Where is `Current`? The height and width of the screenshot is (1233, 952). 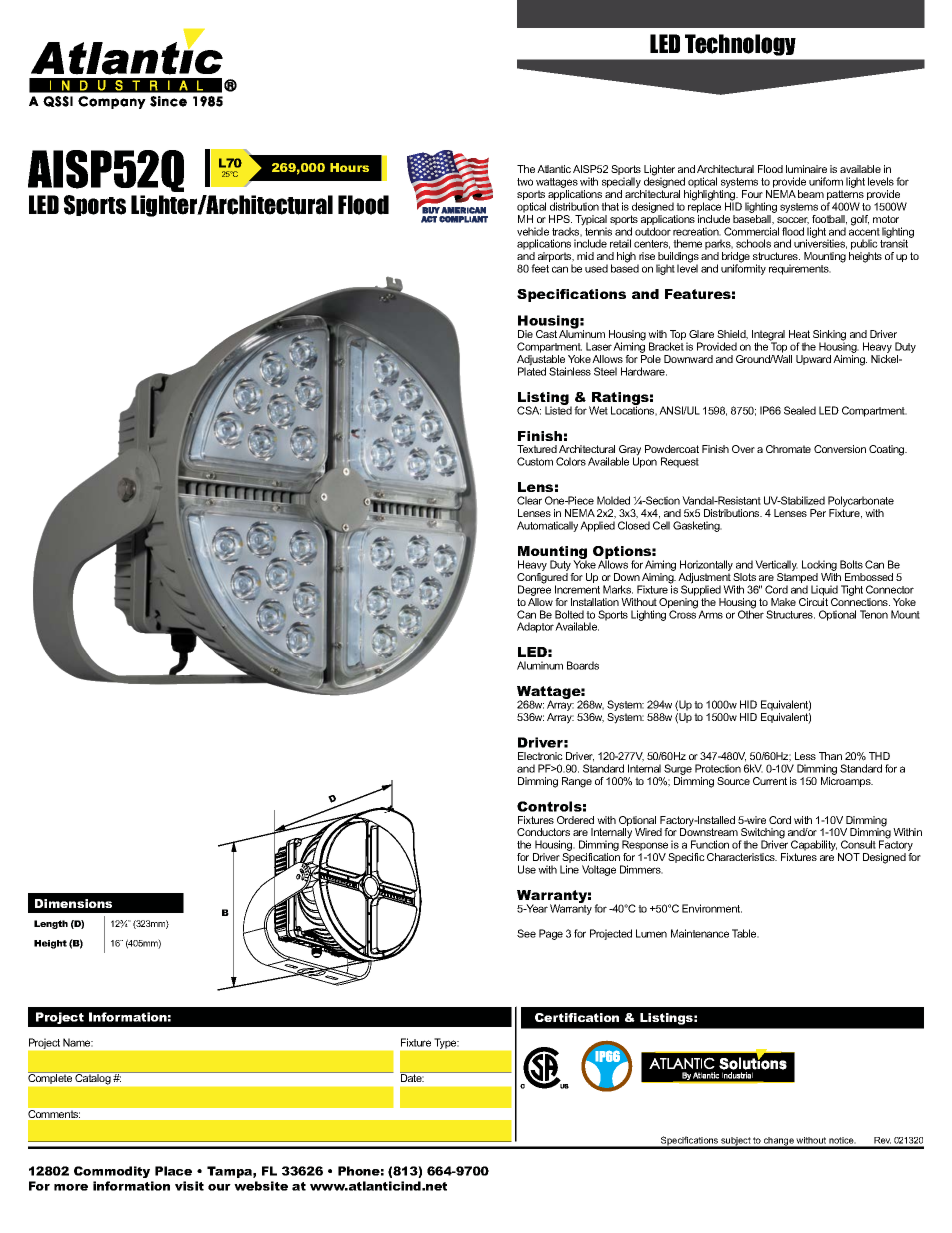 Current is located at coordinates (770, 781).
